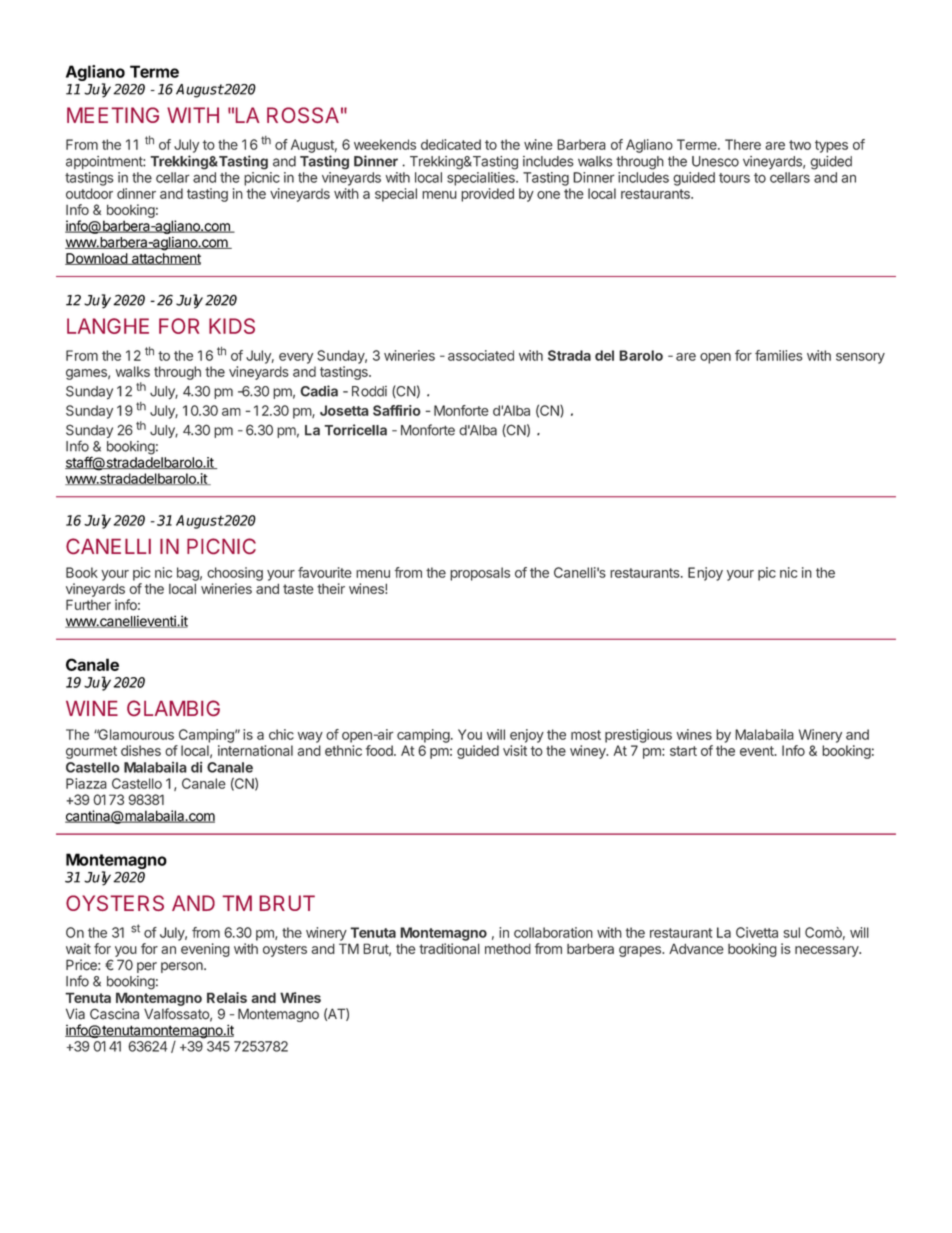  I want to click on start, so click(683, 751).
